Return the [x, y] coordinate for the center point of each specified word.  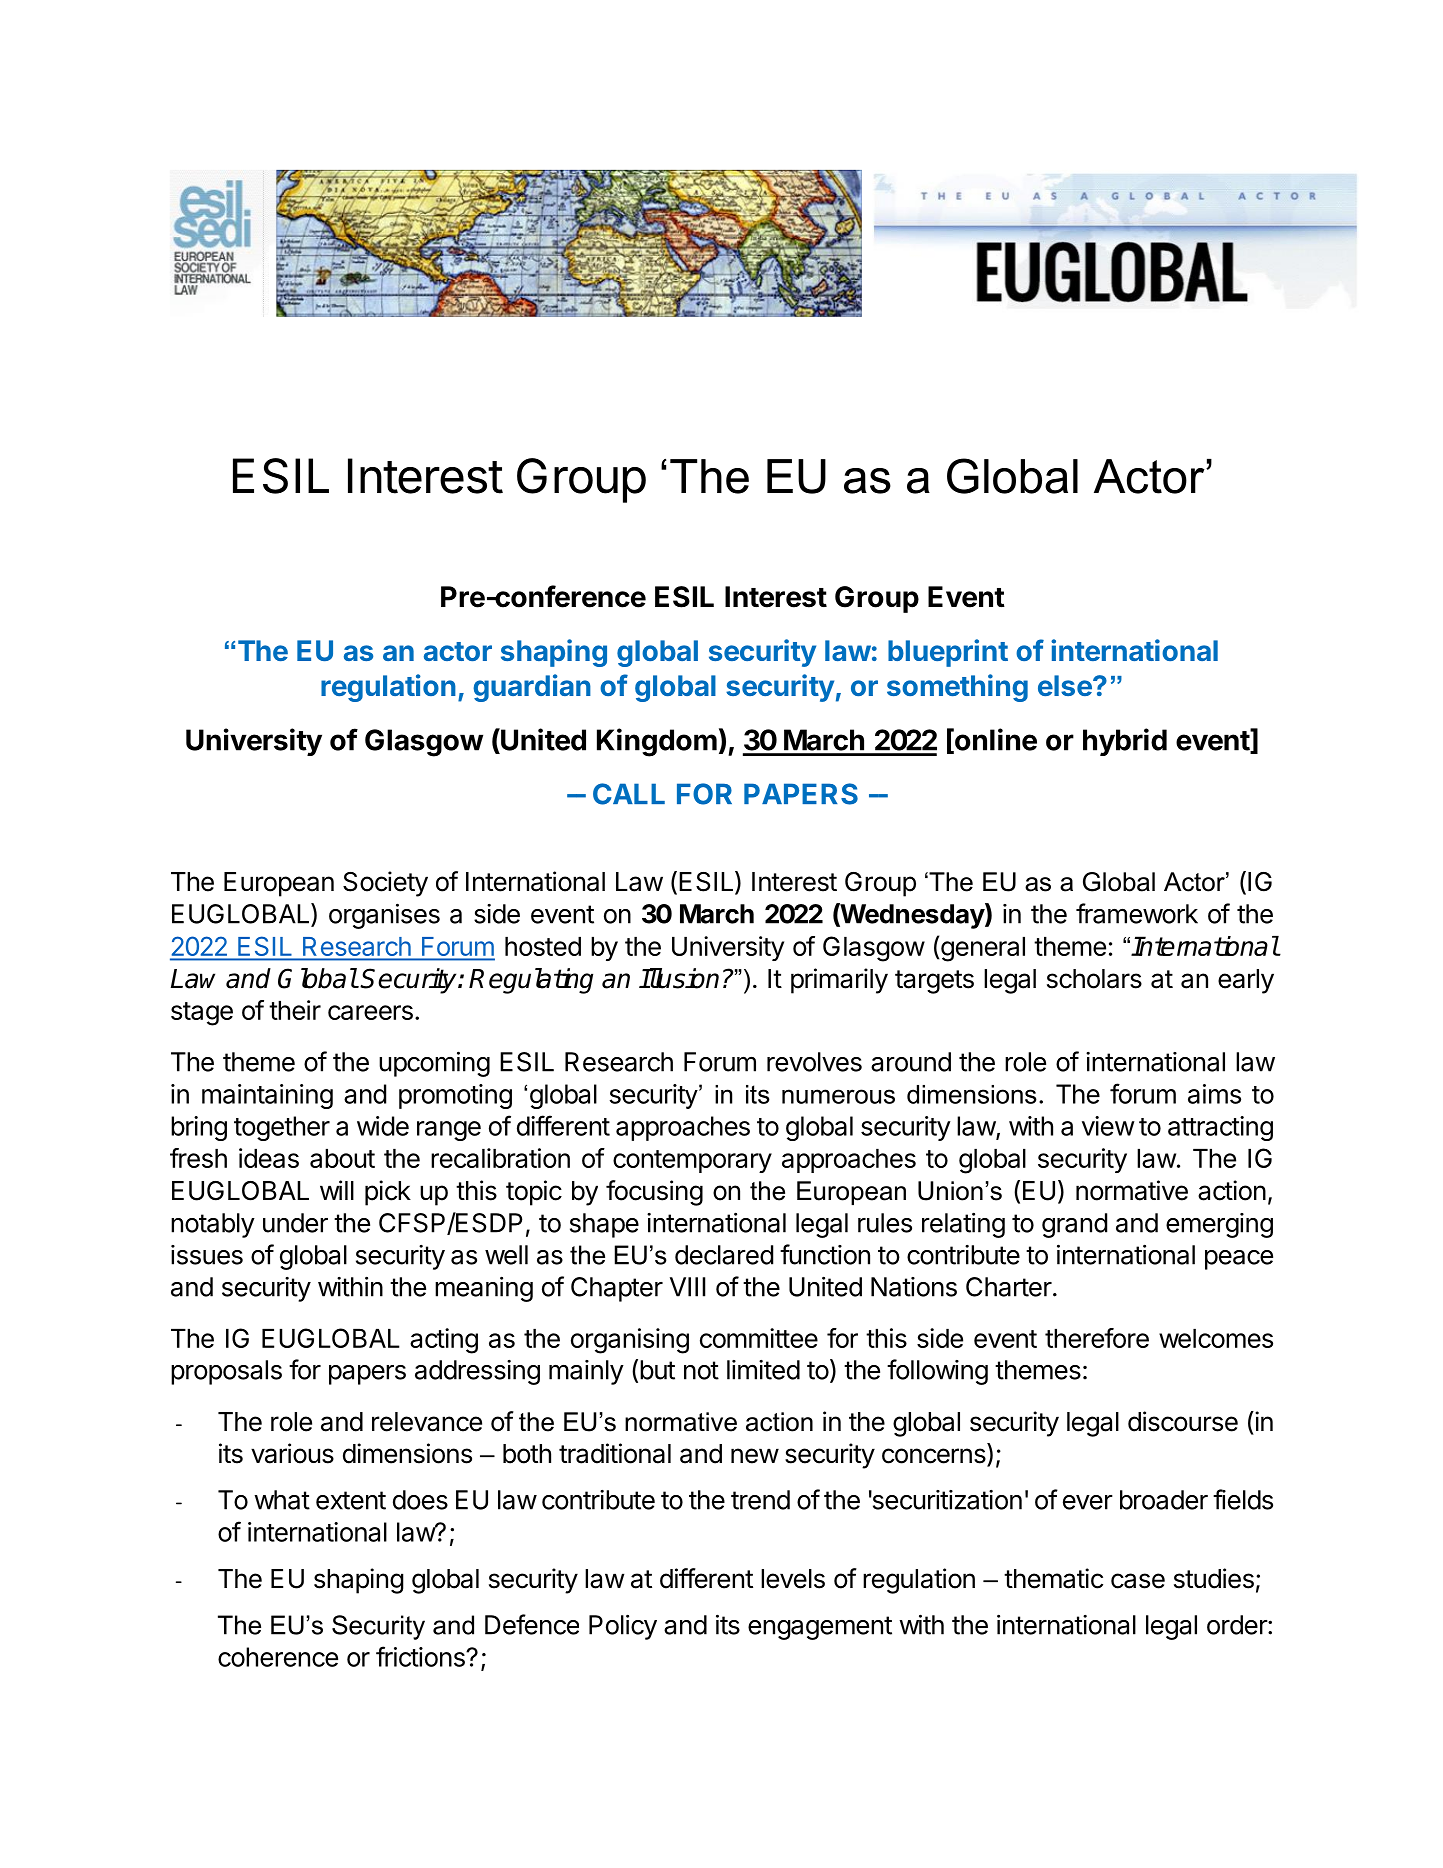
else [1066, 685]
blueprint [948, 653]
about [342, 1158]
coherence [278, 1657]
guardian [532, 688]
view [1108, 1126]
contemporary [692, 1161]
